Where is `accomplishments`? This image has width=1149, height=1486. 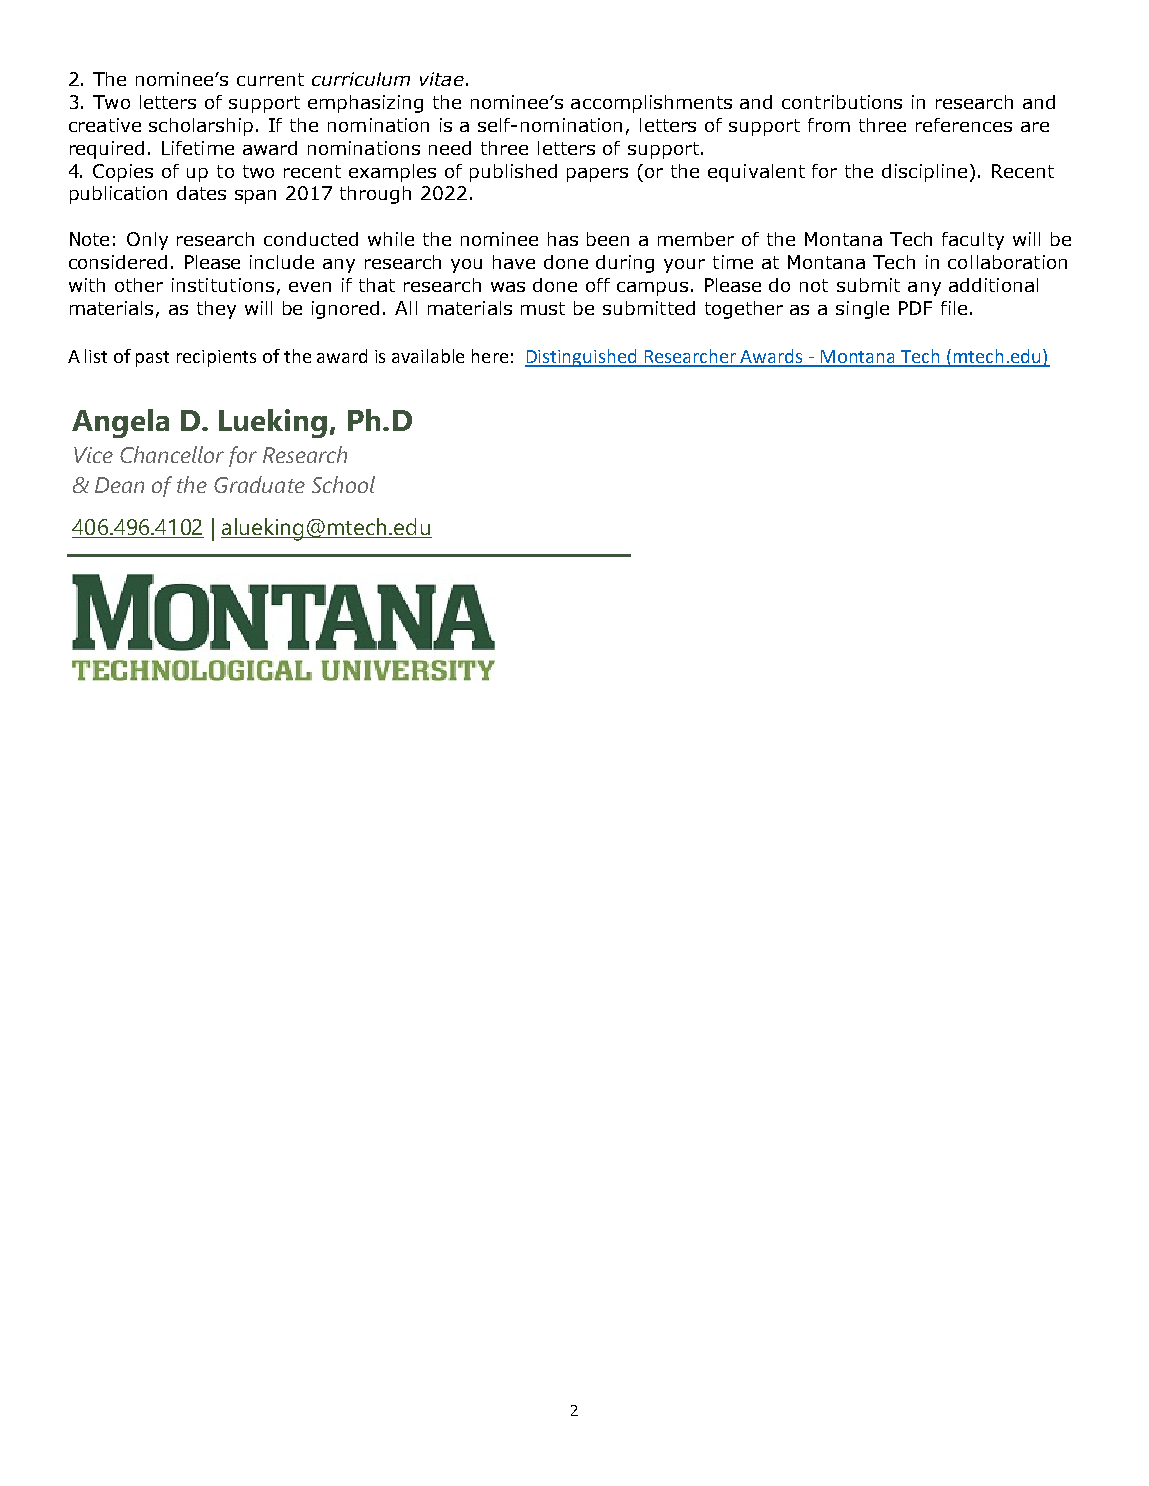 accomplishments is located at coordinates (651, 104).
